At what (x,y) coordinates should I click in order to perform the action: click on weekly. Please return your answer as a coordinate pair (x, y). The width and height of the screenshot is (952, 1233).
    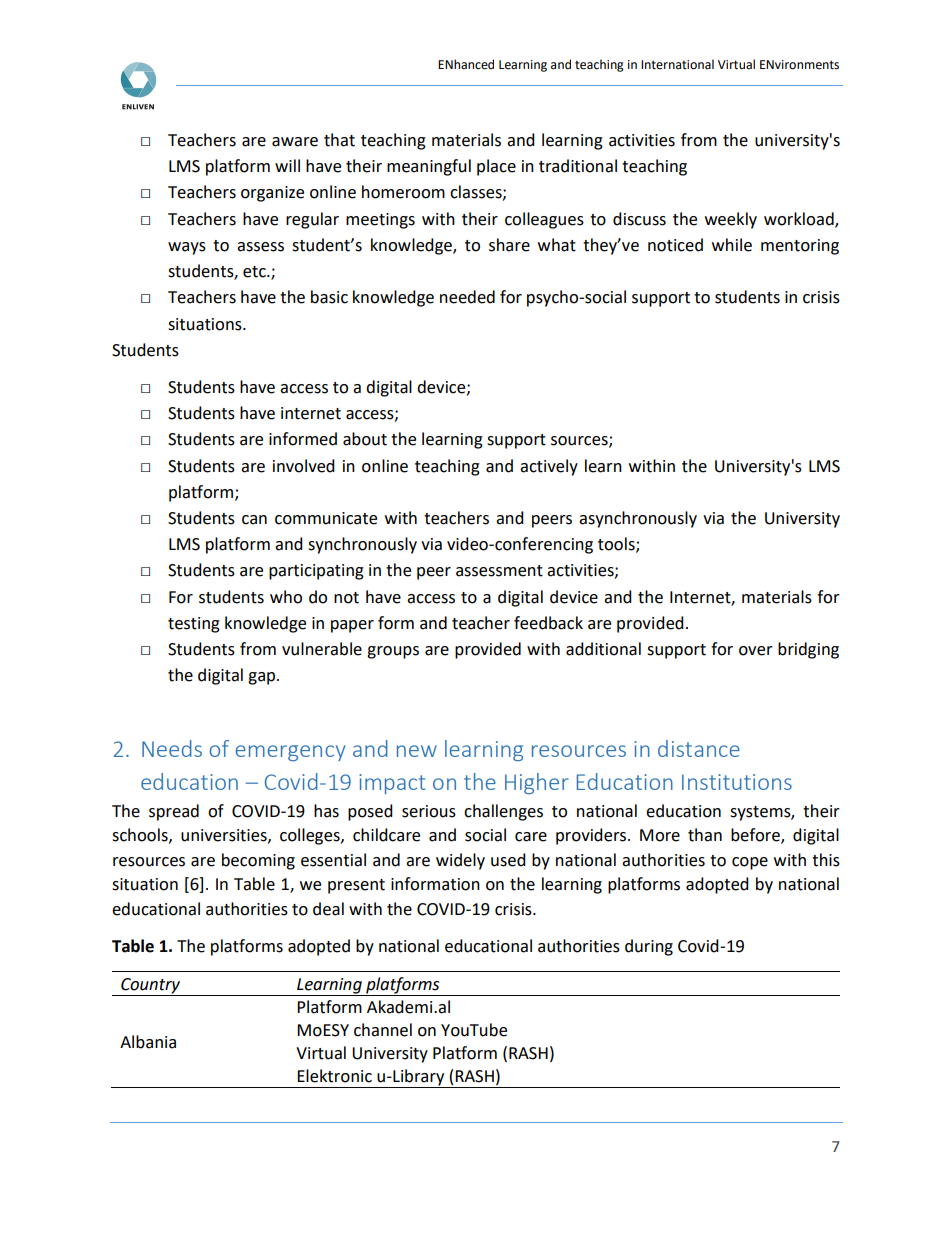
    Looking at the image, I should click on (731, 220).
